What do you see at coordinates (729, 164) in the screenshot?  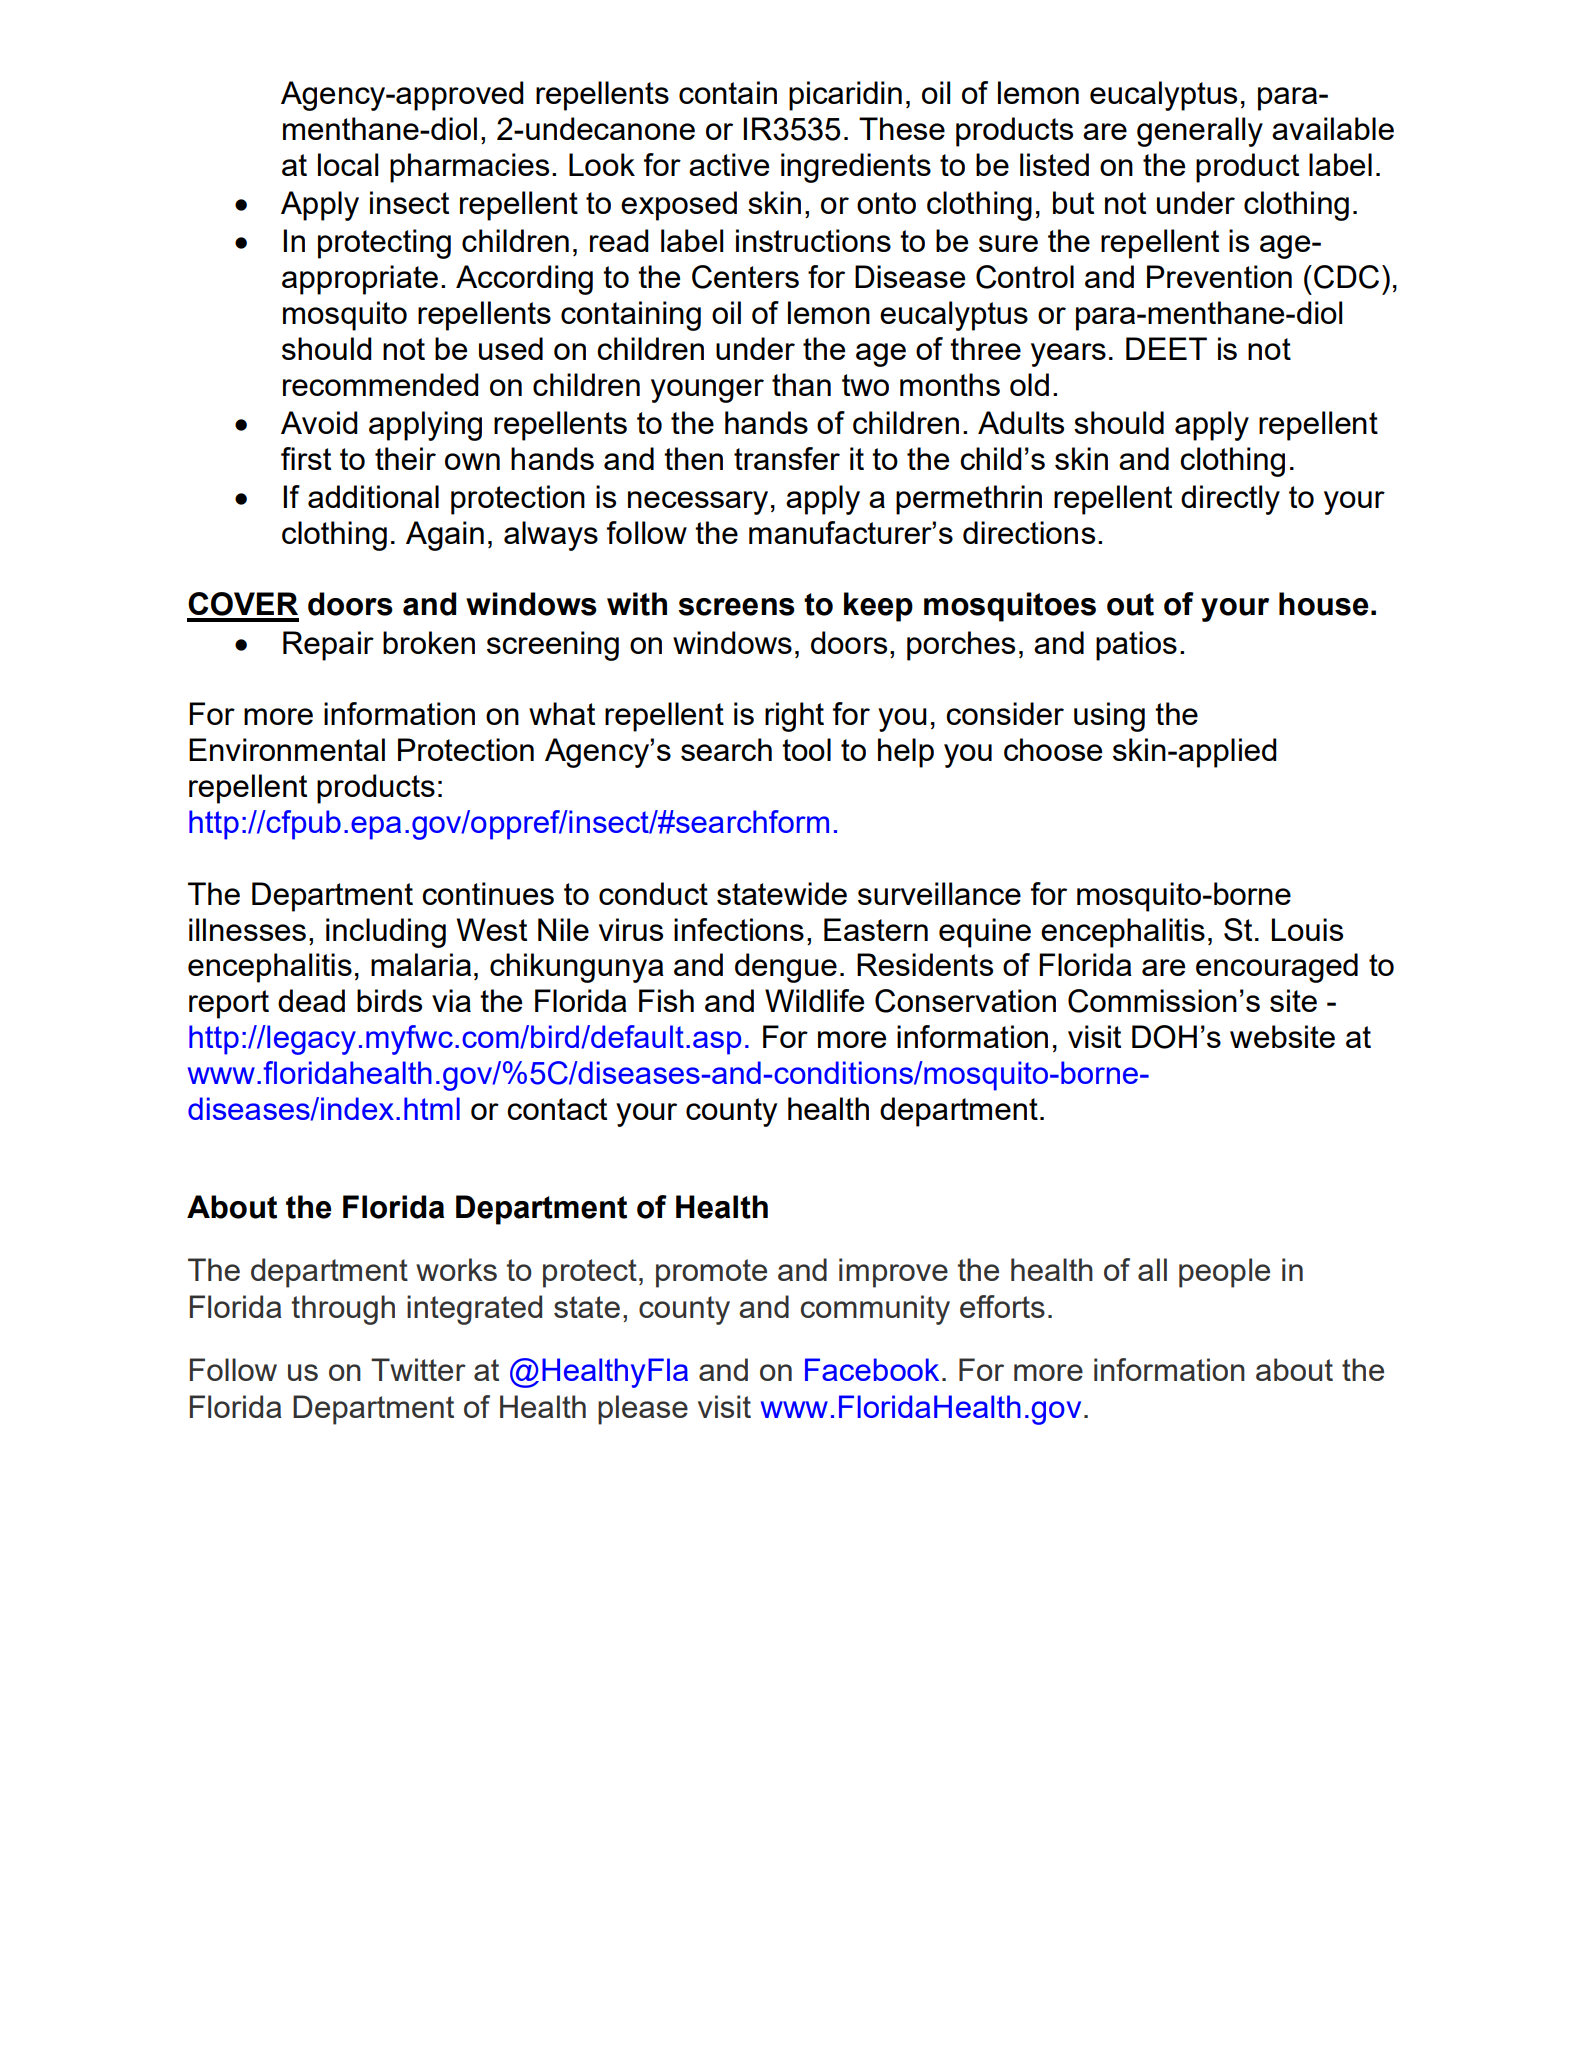 I see `active` at bounding box center [729, 164].
